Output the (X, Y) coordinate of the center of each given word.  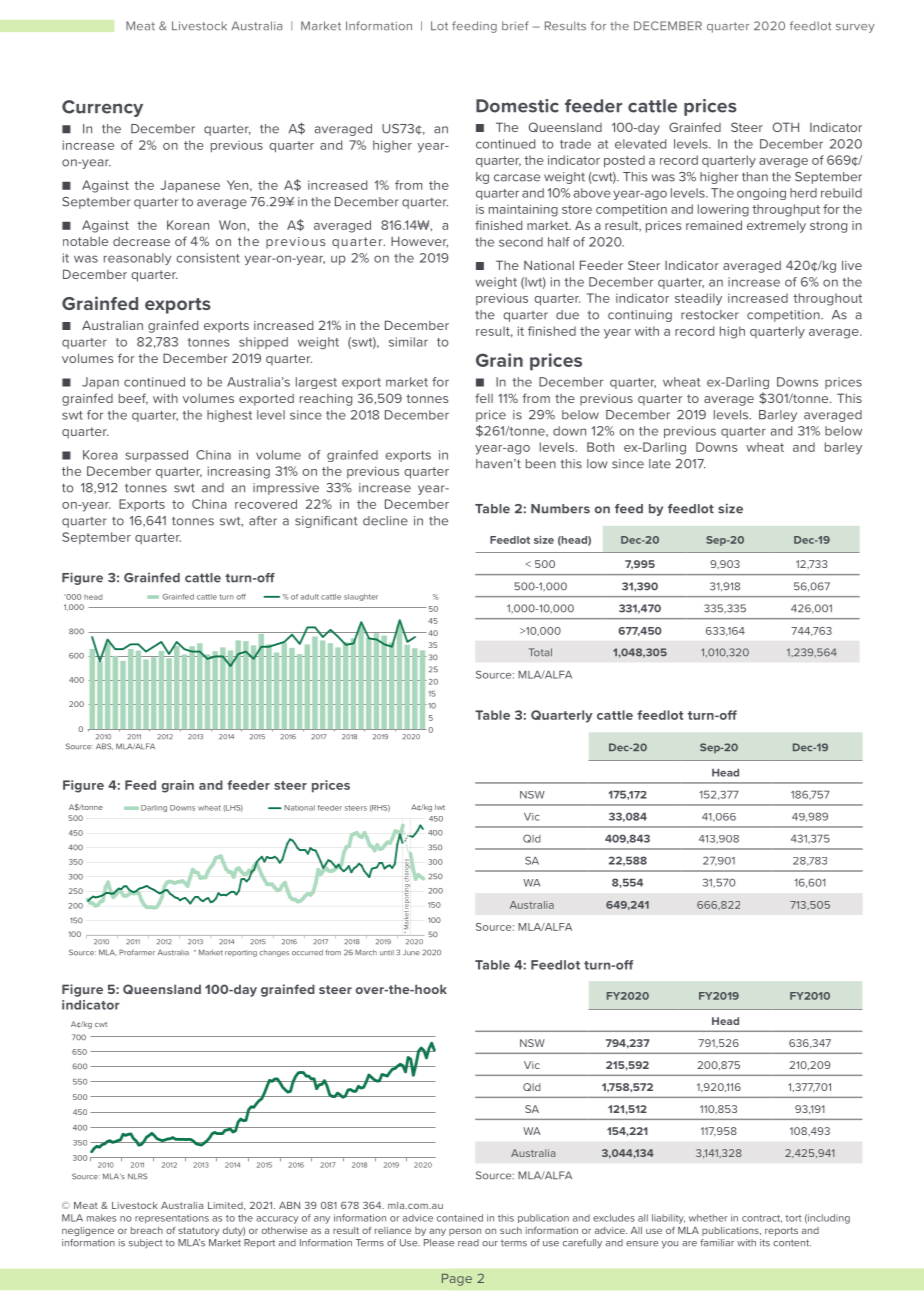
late (660, 464)
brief (515, 26)
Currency (102, 108)
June (411, 953)
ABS (104, 746)
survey (855, 28)
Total (540, 652)
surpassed (156, 456)
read (468, 1243)
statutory (198, 1231)
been (541, 464)
